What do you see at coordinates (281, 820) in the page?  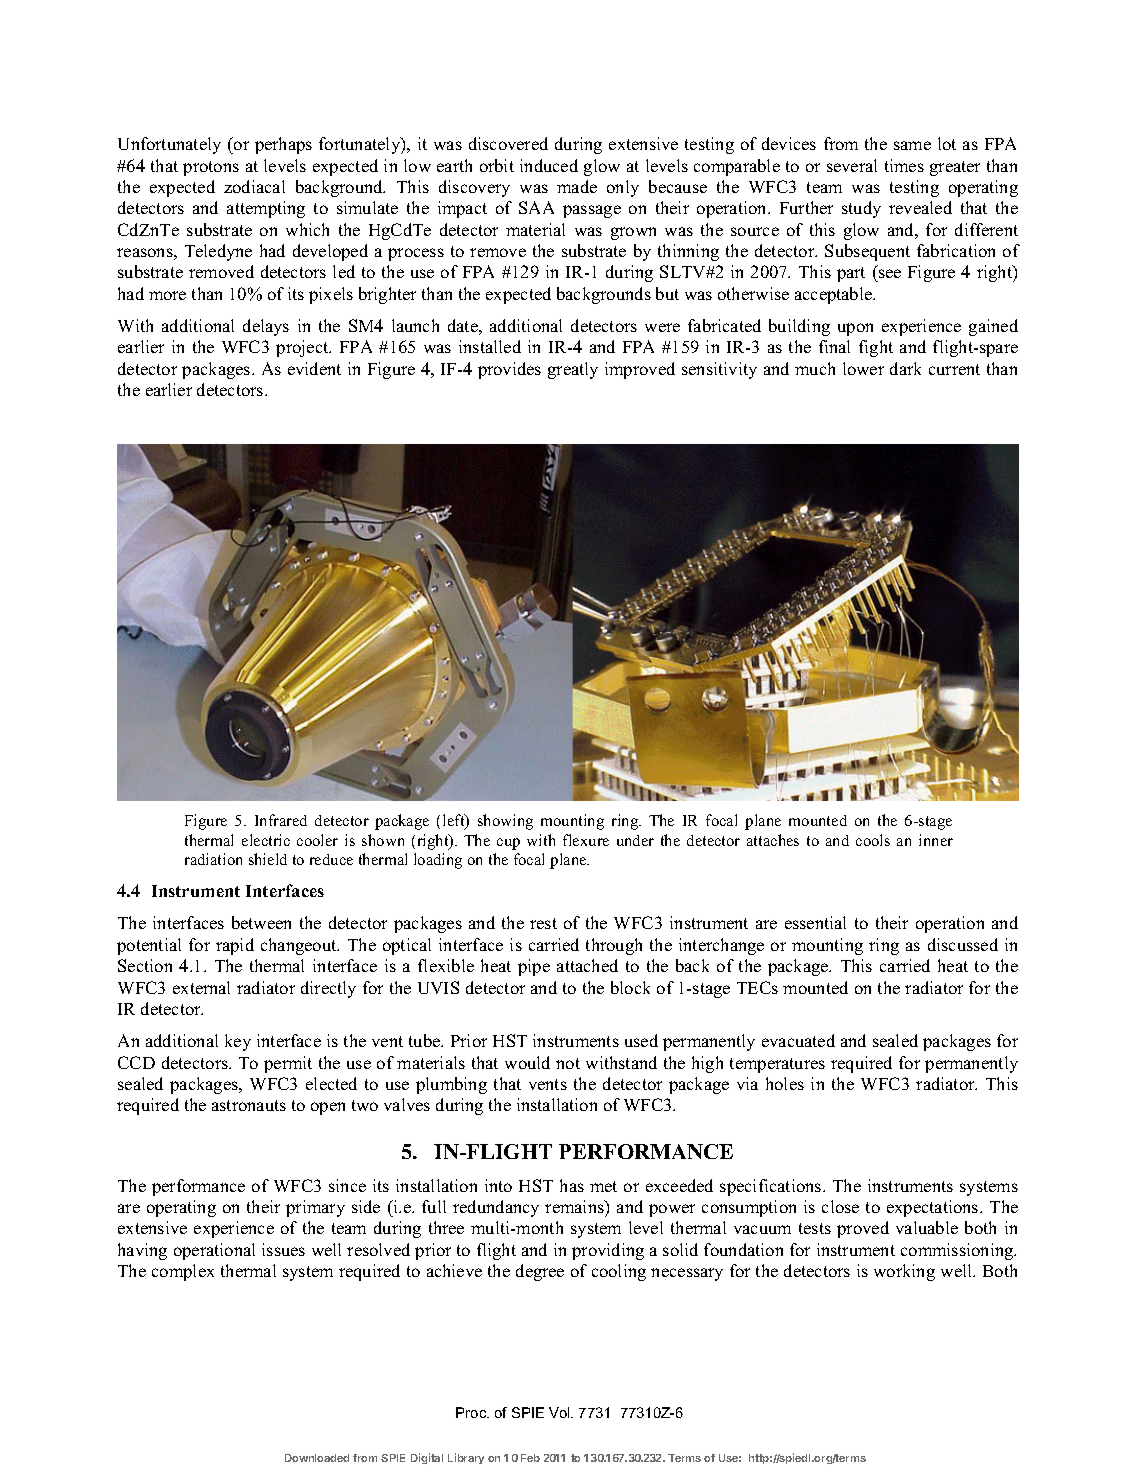 I see `Infrared` at bounding box center [281, 820].
